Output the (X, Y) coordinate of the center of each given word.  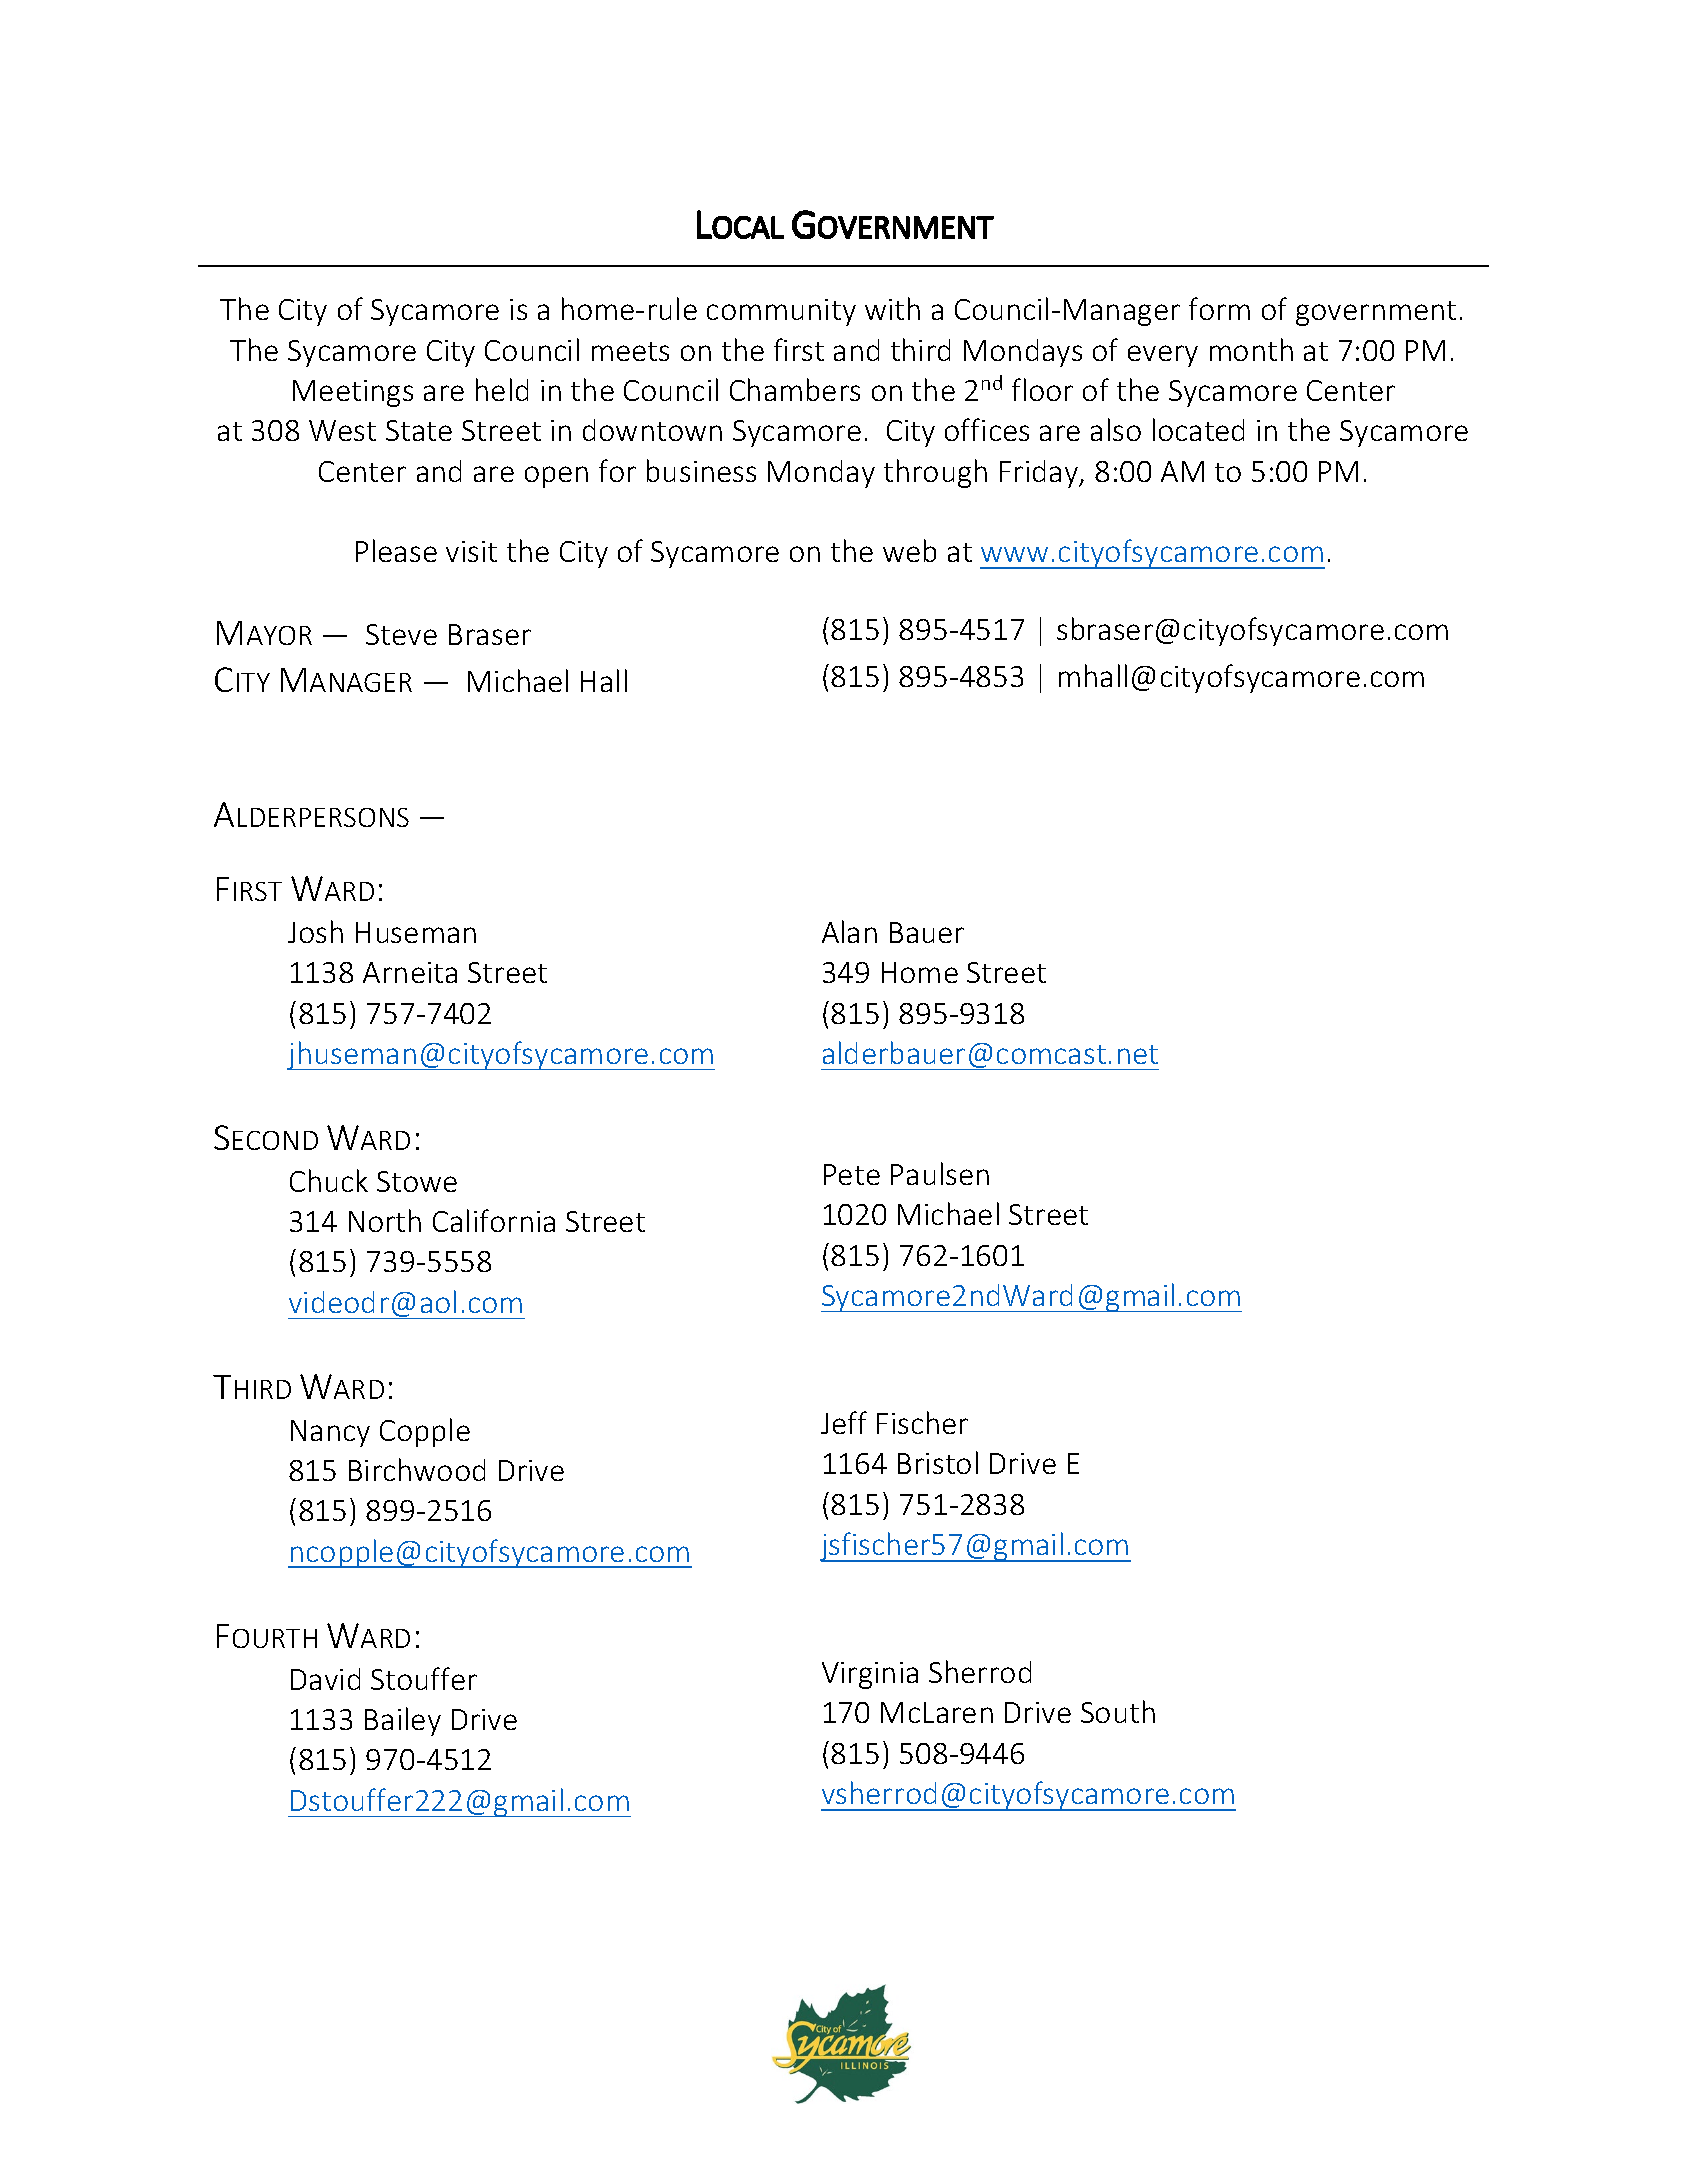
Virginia (870, 1675)
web (909, 550)
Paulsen (940, 1173)
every (1163, 356)
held (502, 389)
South (1118, 1711)
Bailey (403, 1721)
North (385, 1220)
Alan (849, 931)
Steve (401, 634)
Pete (852, 1174)
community (781, 312)
